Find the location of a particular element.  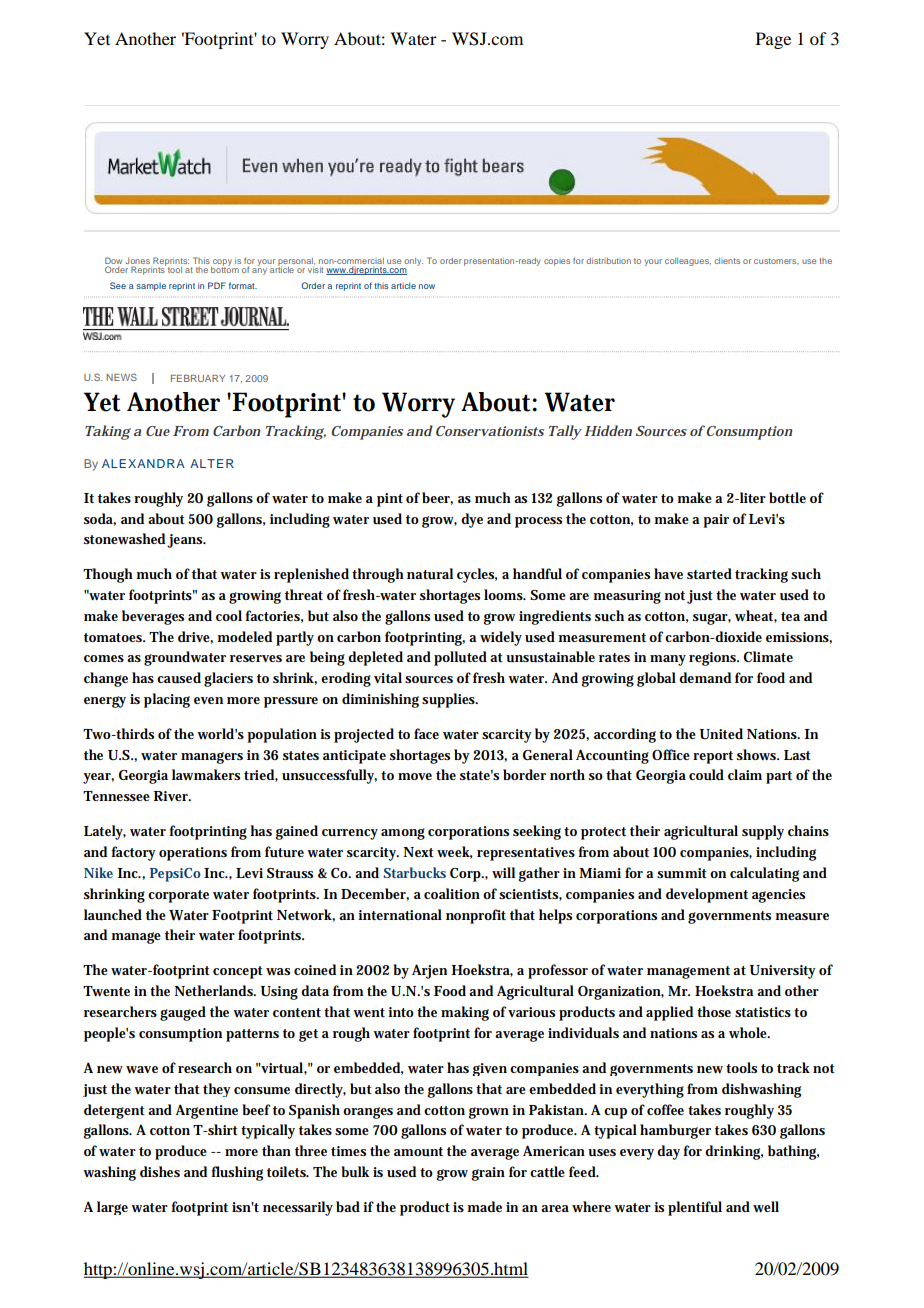

sample is located at coordinates (151, 287).
